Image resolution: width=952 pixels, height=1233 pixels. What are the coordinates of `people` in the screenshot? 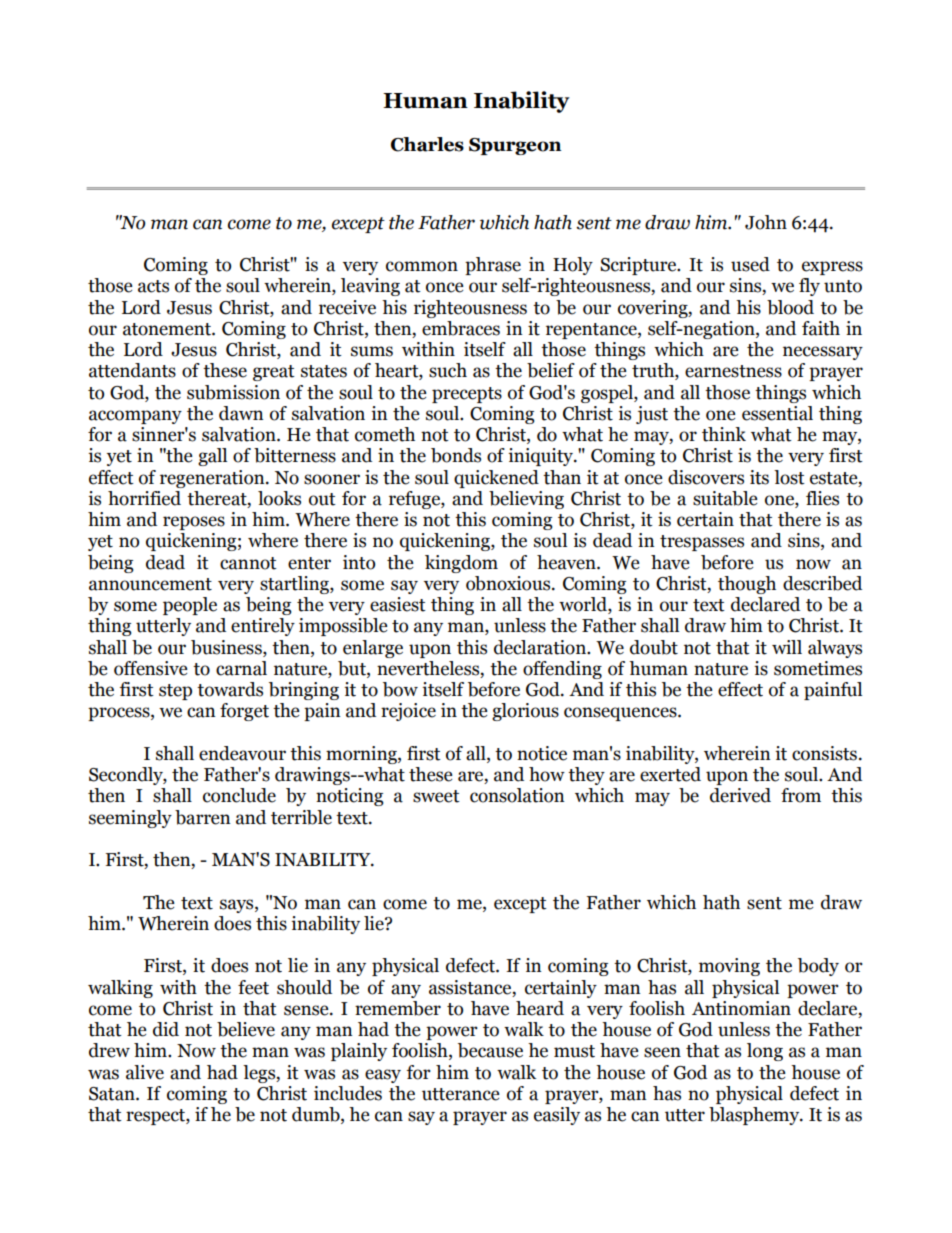 It's located at (190, 606).
